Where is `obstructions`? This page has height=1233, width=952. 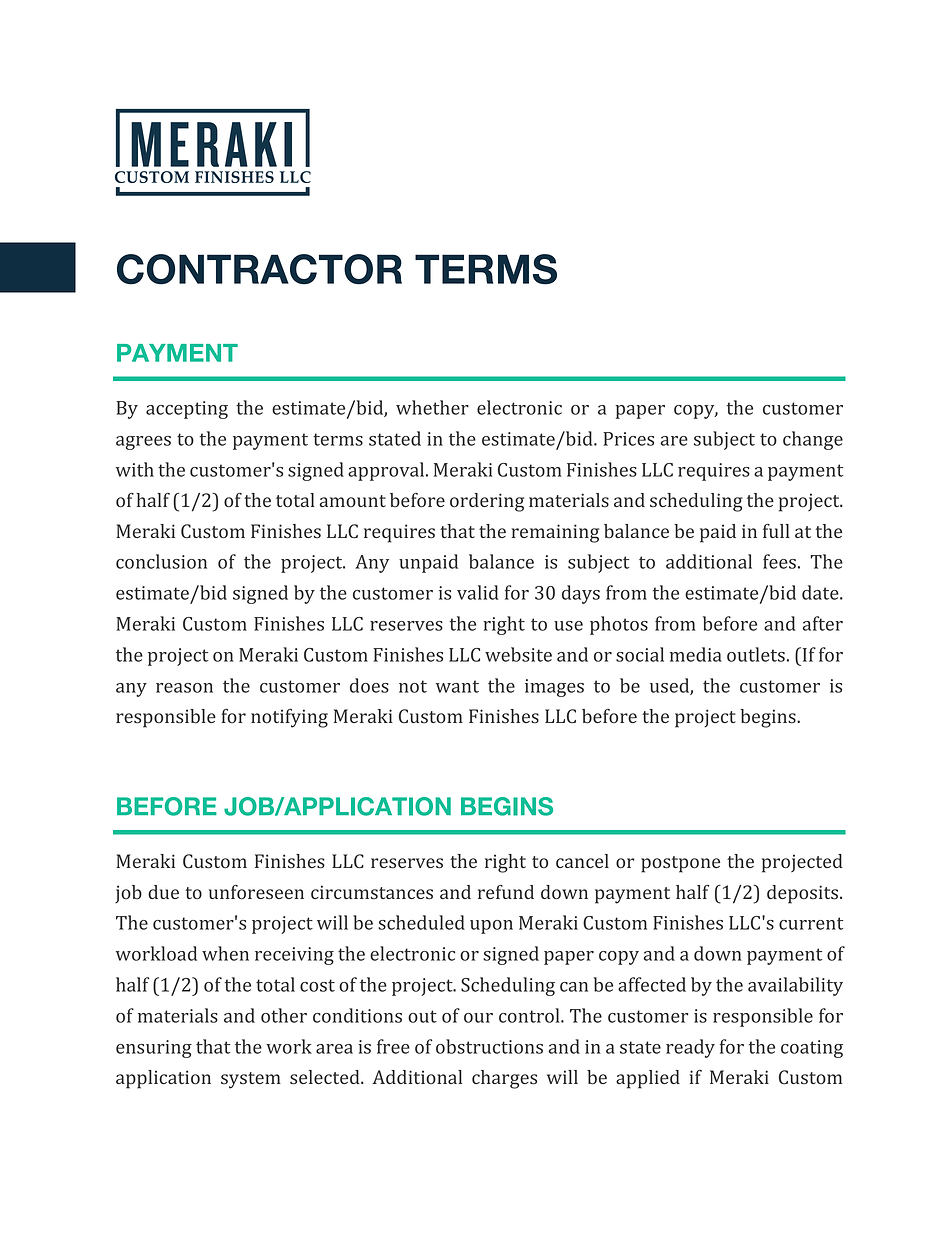
obstructions is located at coordinates (489, 1046).
